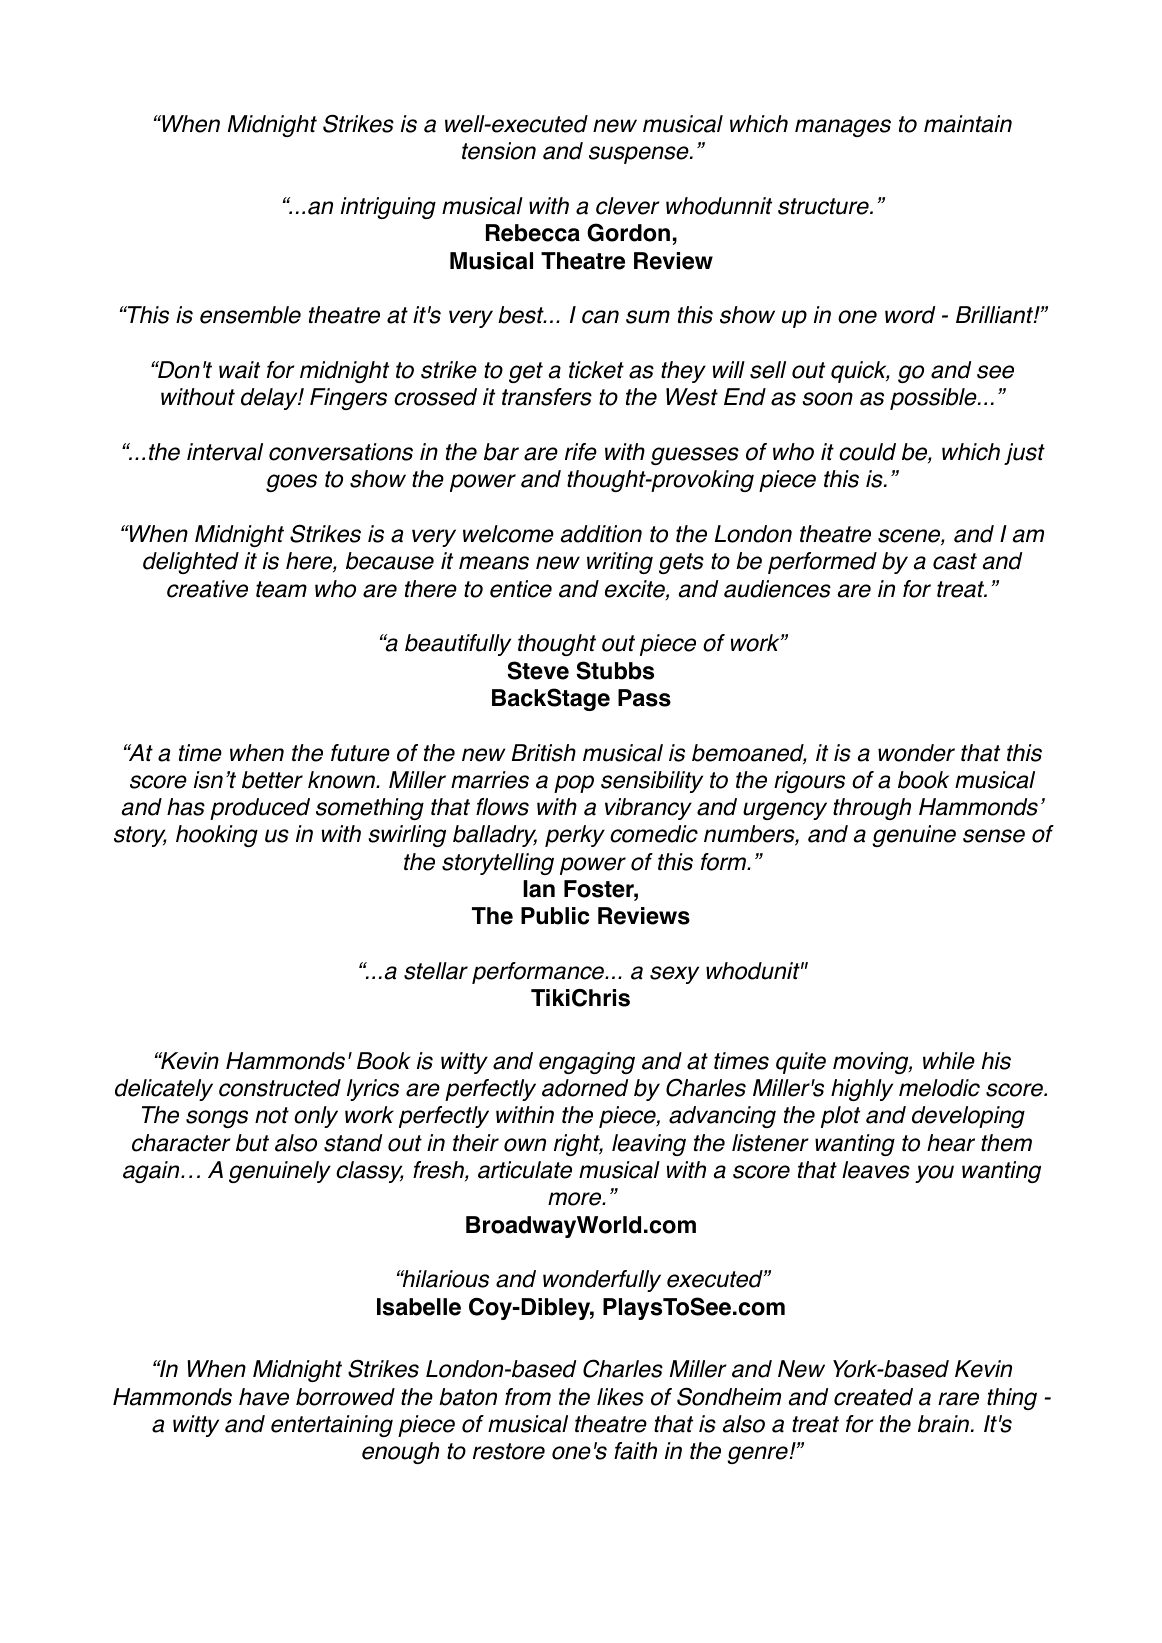 Image resolution: width=1162 pixels, height=1643 pixels. What do you see at coordinates (388, 208) in the page?
I see `intriguing` at bounding box center [388, 208].
